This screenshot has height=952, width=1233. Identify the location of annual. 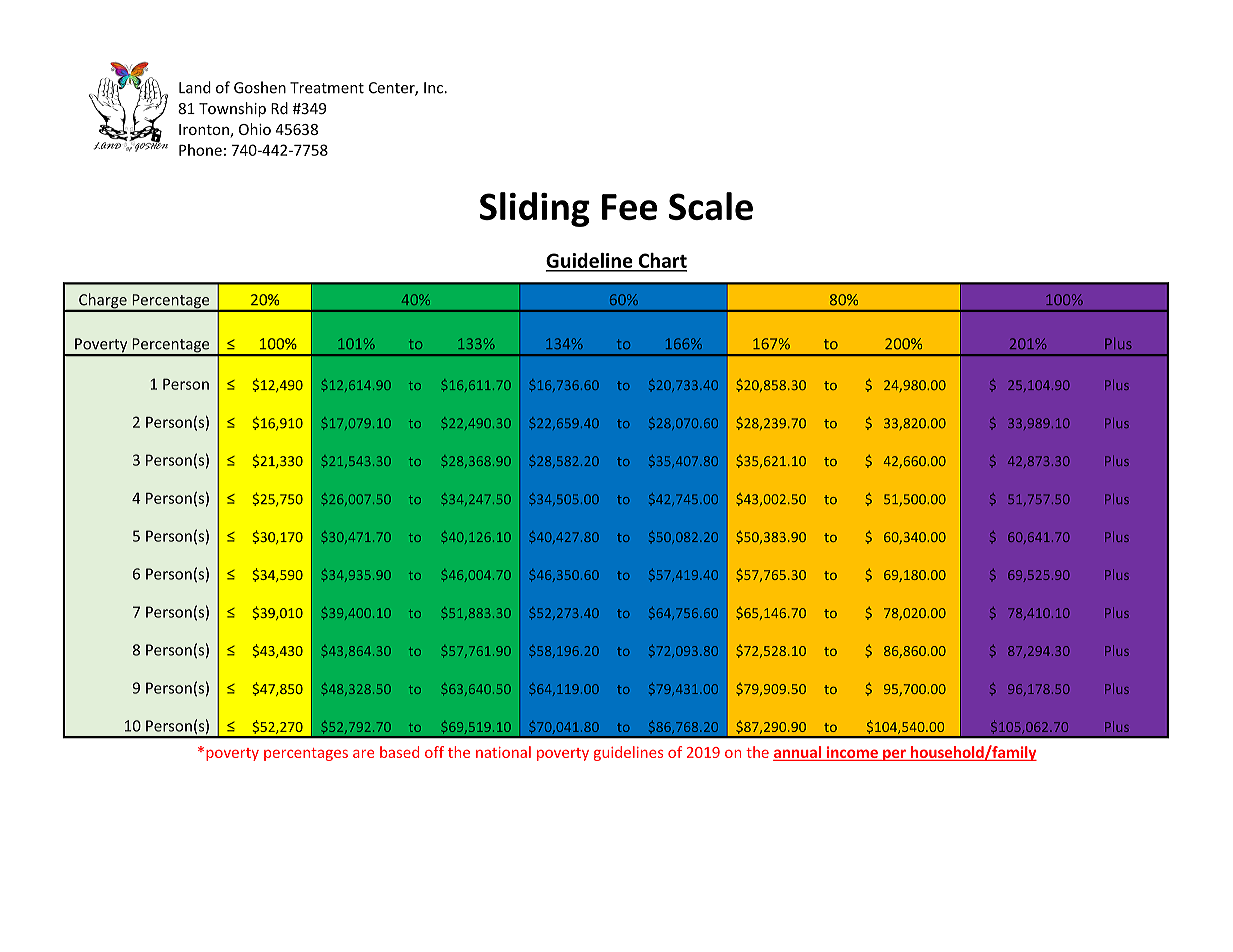
(798, 753).
